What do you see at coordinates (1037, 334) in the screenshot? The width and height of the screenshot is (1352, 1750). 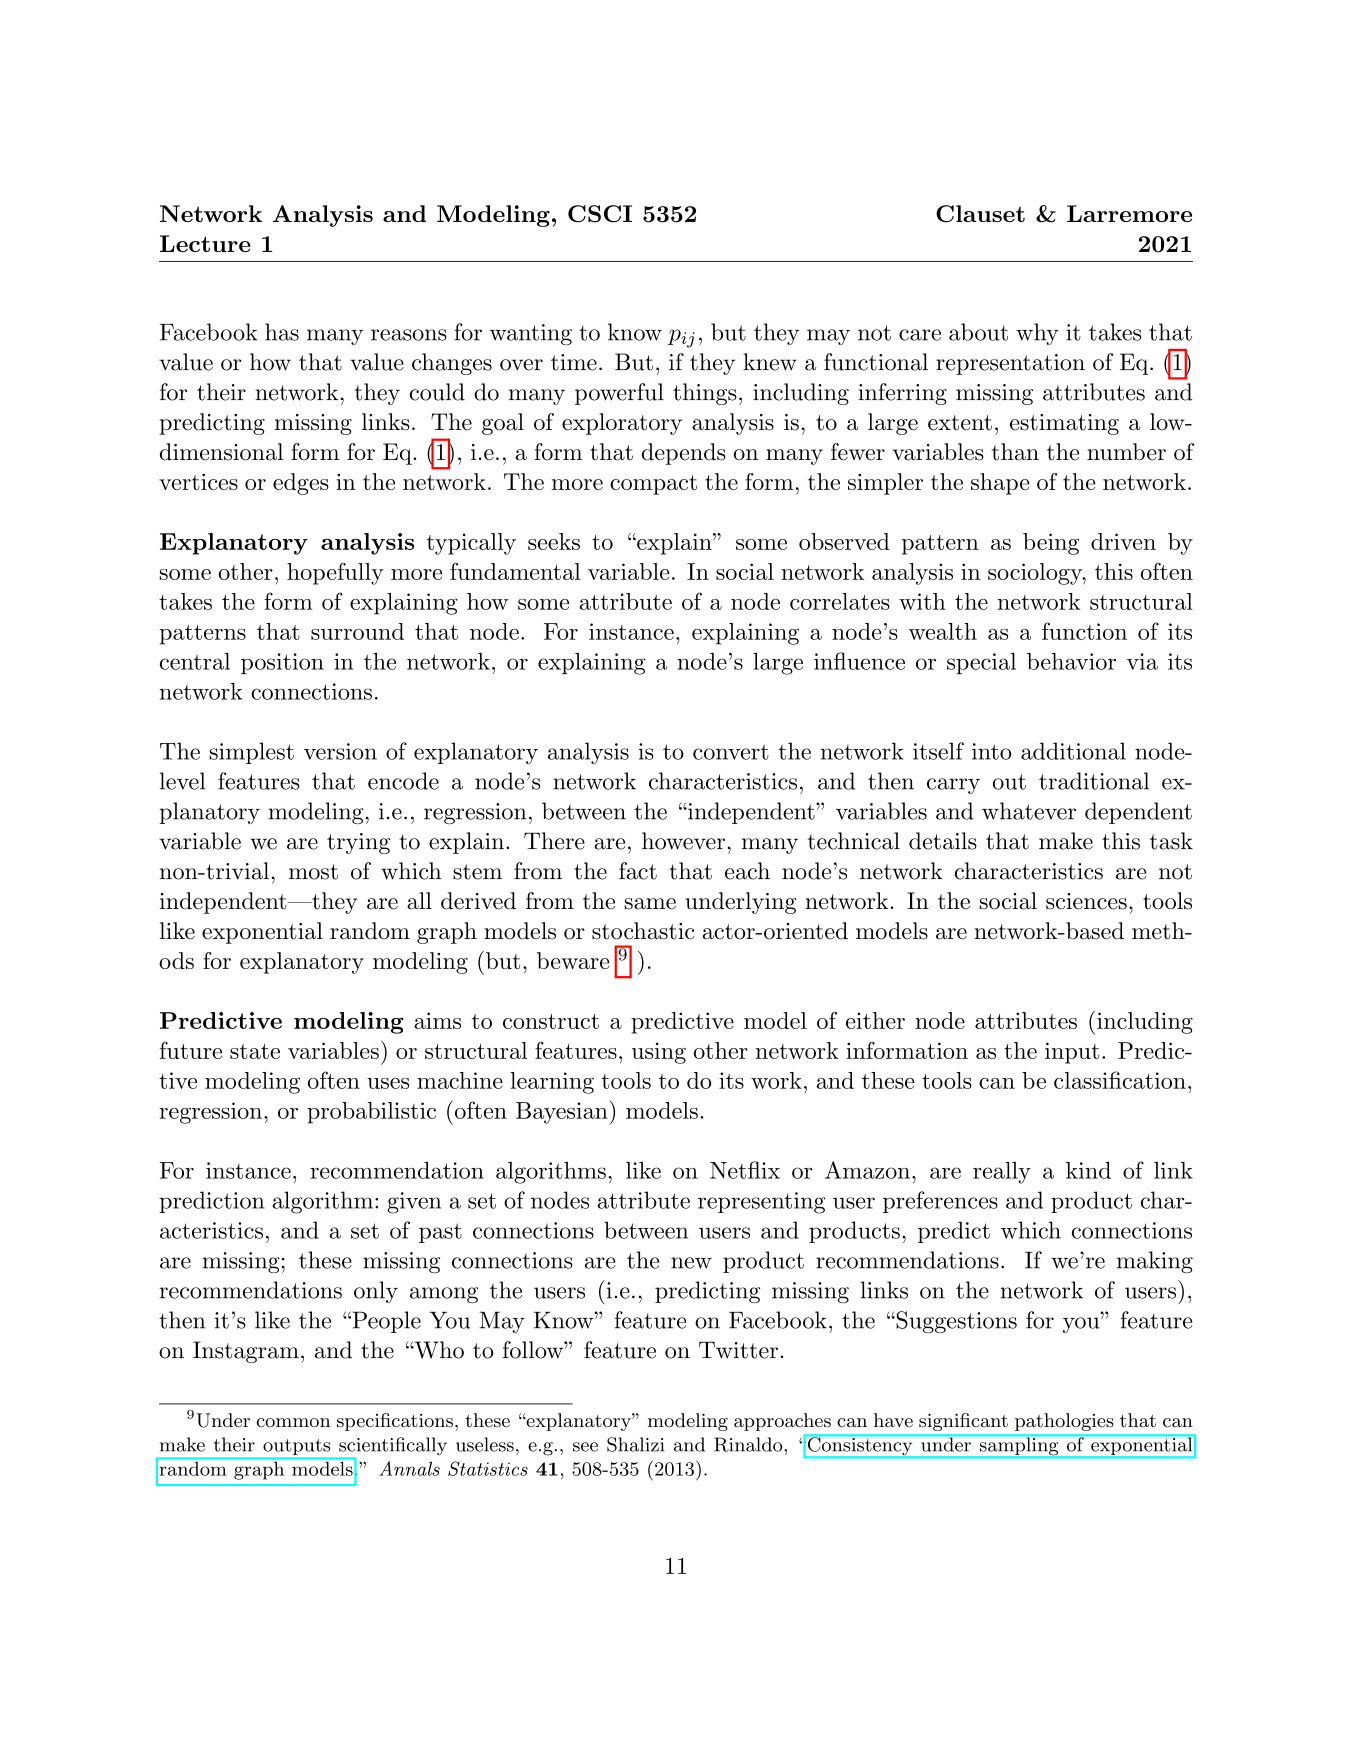 I see `why` at bounding box center [1037, 334].
